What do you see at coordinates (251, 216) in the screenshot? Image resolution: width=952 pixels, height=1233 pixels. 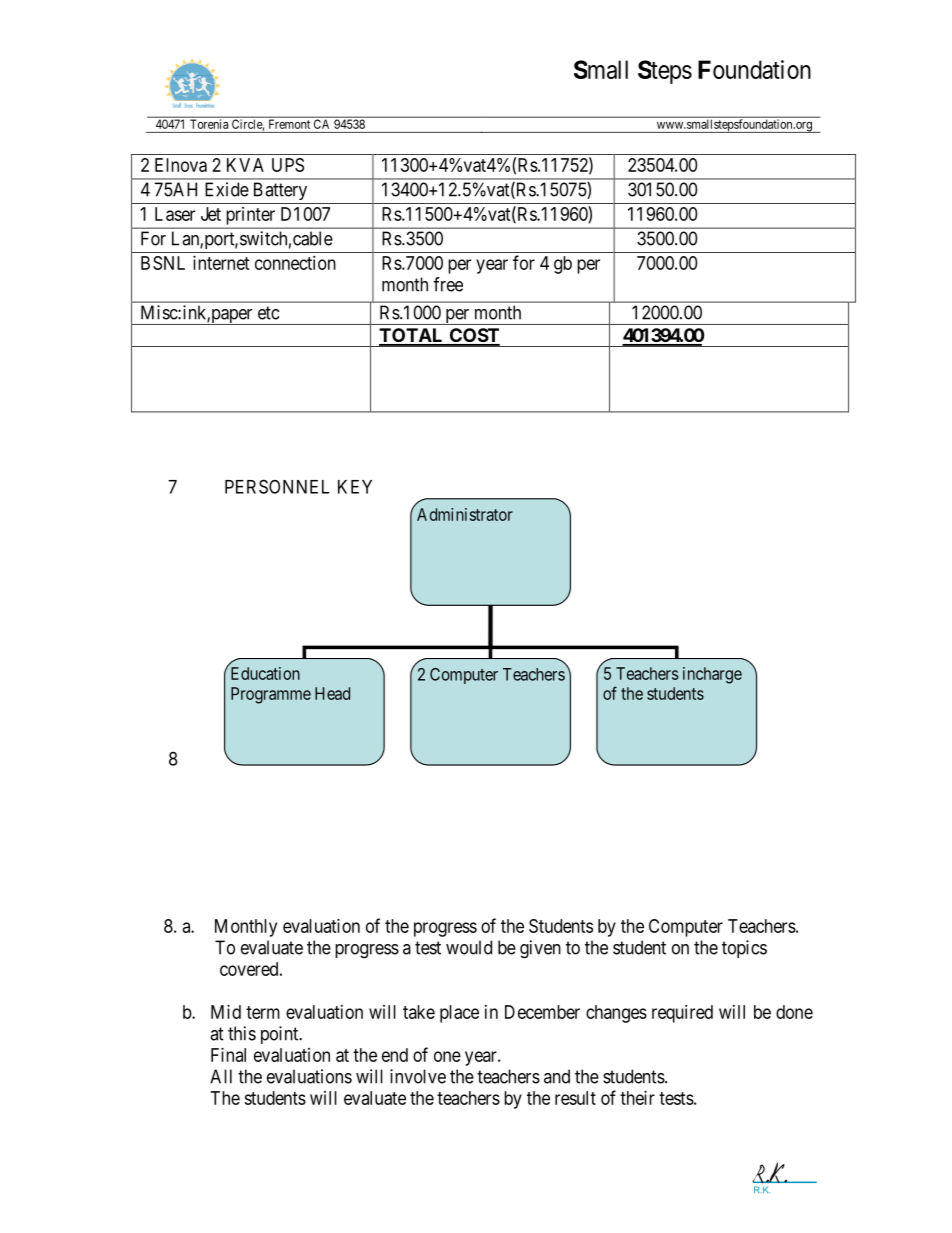 I see `printer` at bounding box center [251, 216].
